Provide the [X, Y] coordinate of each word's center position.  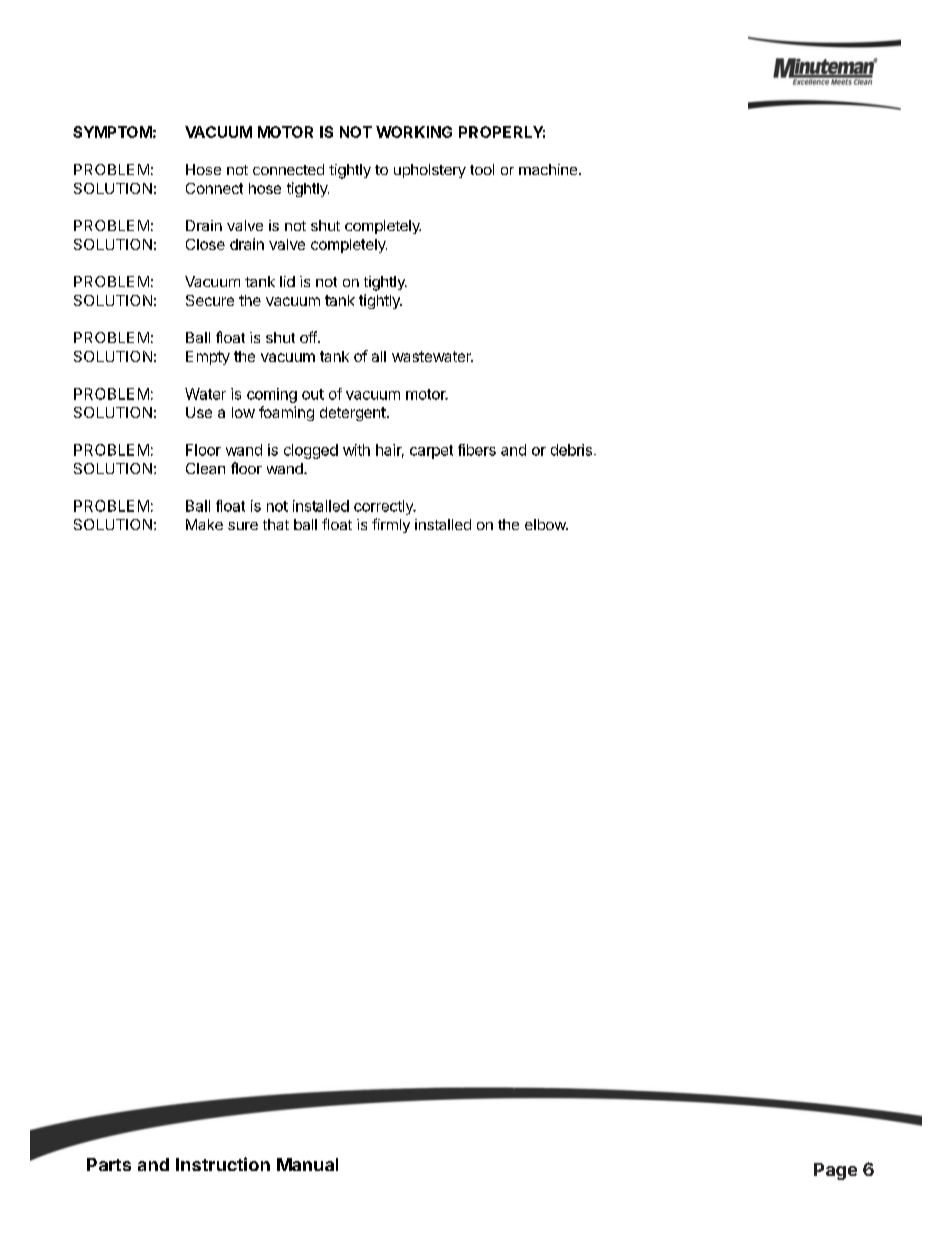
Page [835, 1171]
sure [243, 526]
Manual [307, 1164]
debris [571, 450]
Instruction [223, 1164]
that [276, 524]
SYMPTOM [112, 132]
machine [548, 169]
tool [482, 169]
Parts [109, 1164]
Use [199, 412]
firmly [391, 525]
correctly [384, 507]
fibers [477, 450]
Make [204, 524]
